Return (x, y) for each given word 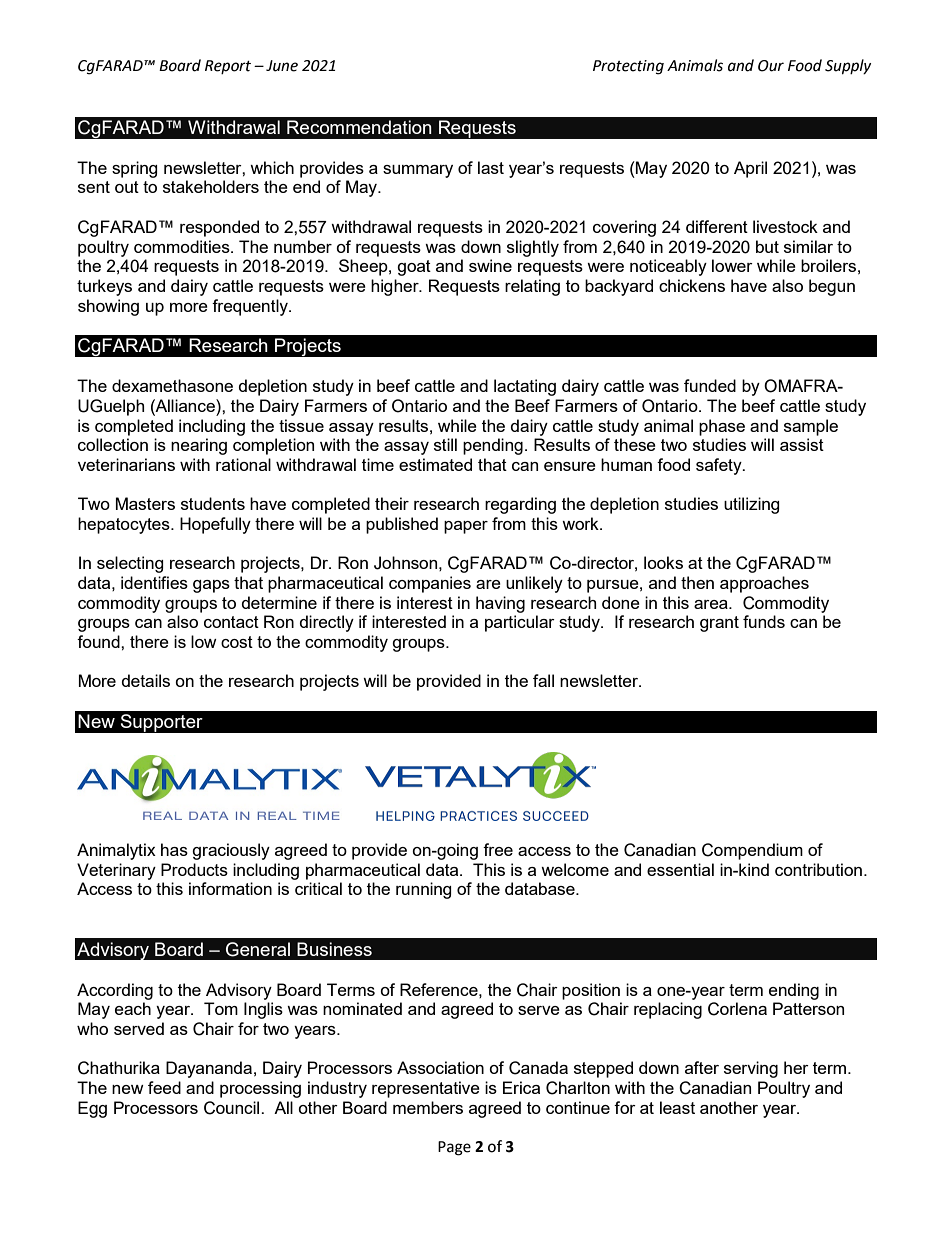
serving (751, 1069)
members (428, 1107)
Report (228, 67)
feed (164, 1087)
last (491, 167)
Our (771, 66)
